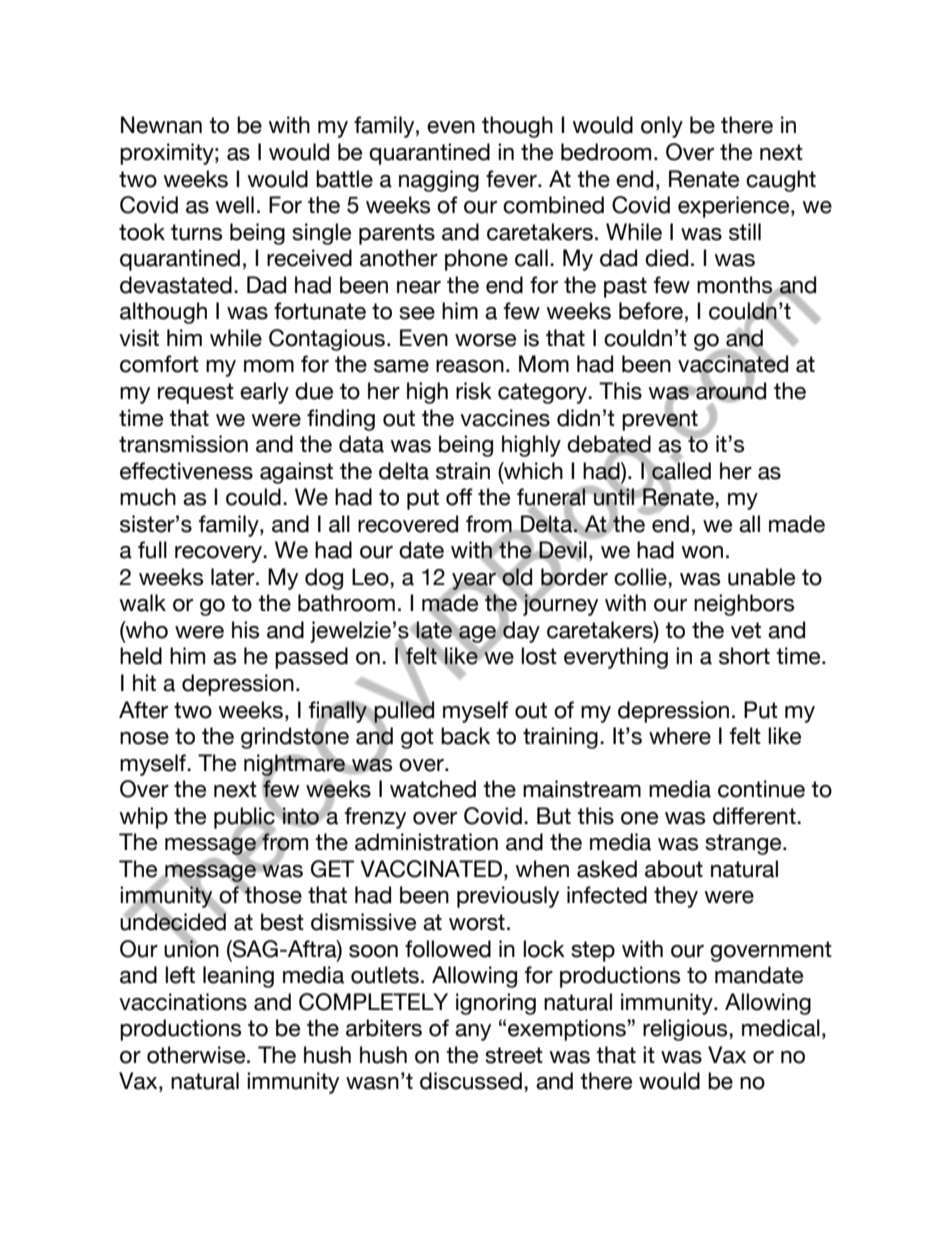 This screenshot has height=1233, width=952. I want to click on transmission, so click(183, 444).
